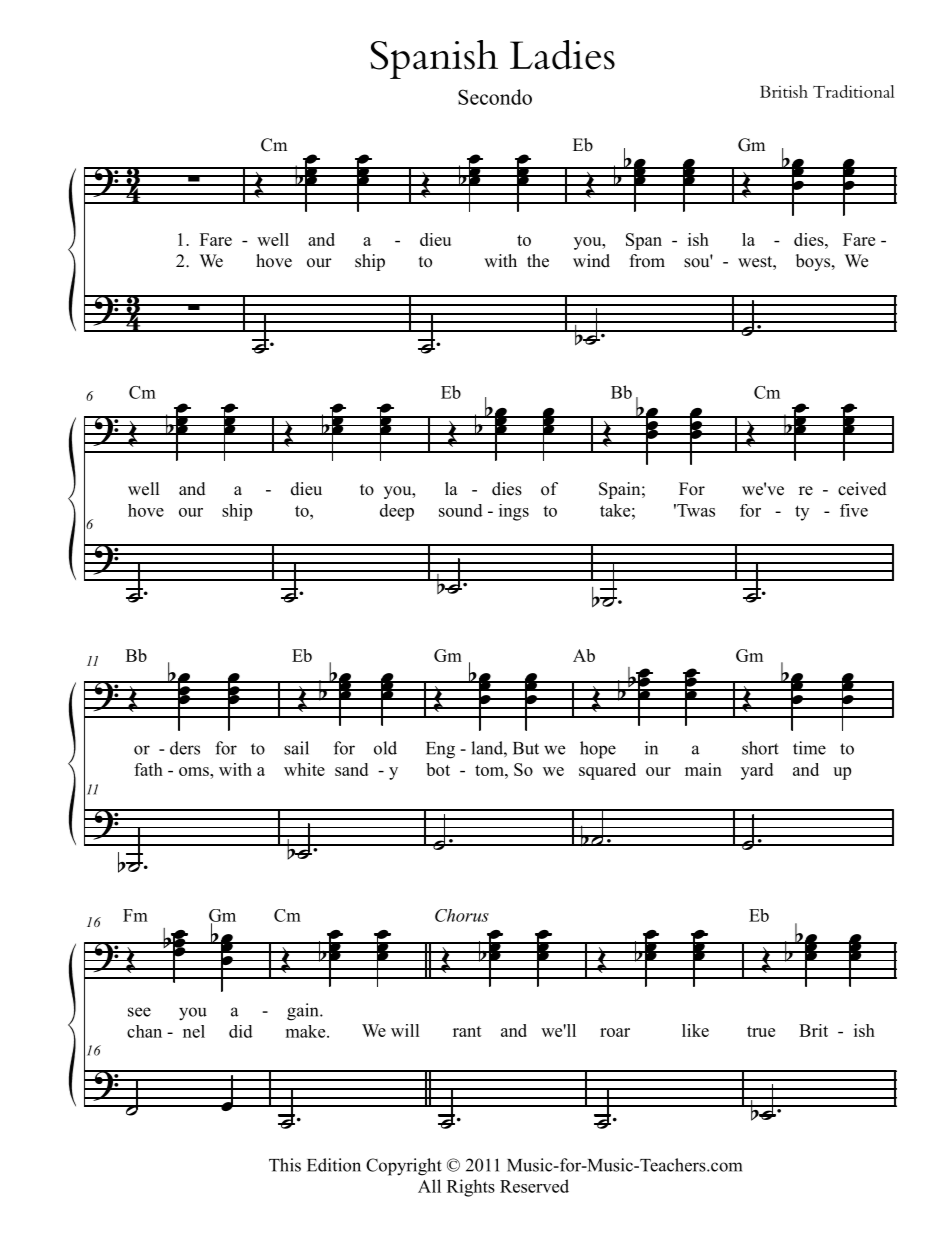 The image size is (952, 1233). What do you see at coordinates (538, 261) in the screenshot?
I see `the` at bounding box center [538, 261].
